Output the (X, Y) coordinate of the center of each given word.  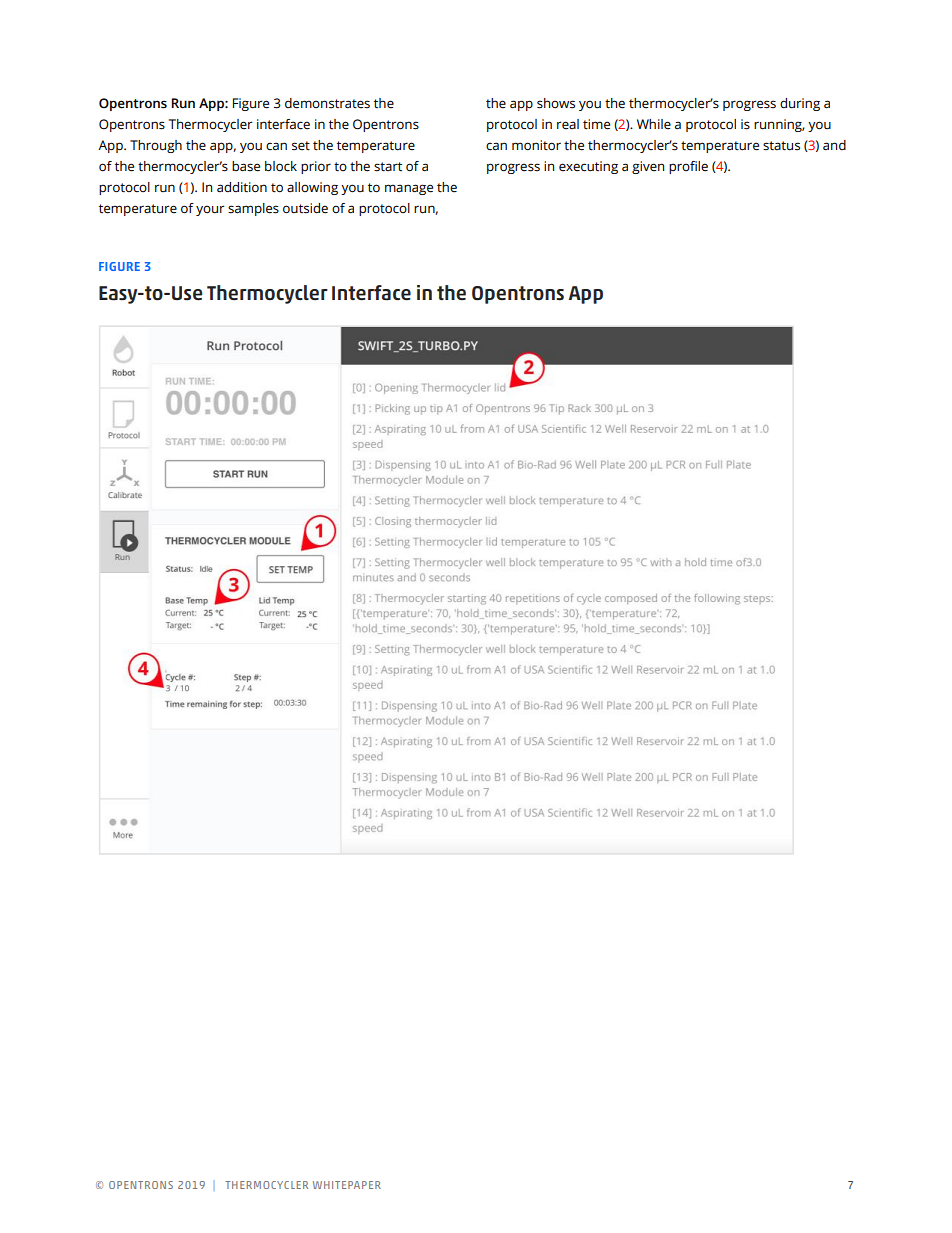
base (246, 166)
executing (588, 167)
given (648, 167)
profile (688, 167)
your (210, 210)
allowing (312, 188)
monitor (536, 145)
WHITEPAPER (347, 1185)
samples (253, 209)
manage (409, 189)
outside (305, 208)
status (781, 146)
